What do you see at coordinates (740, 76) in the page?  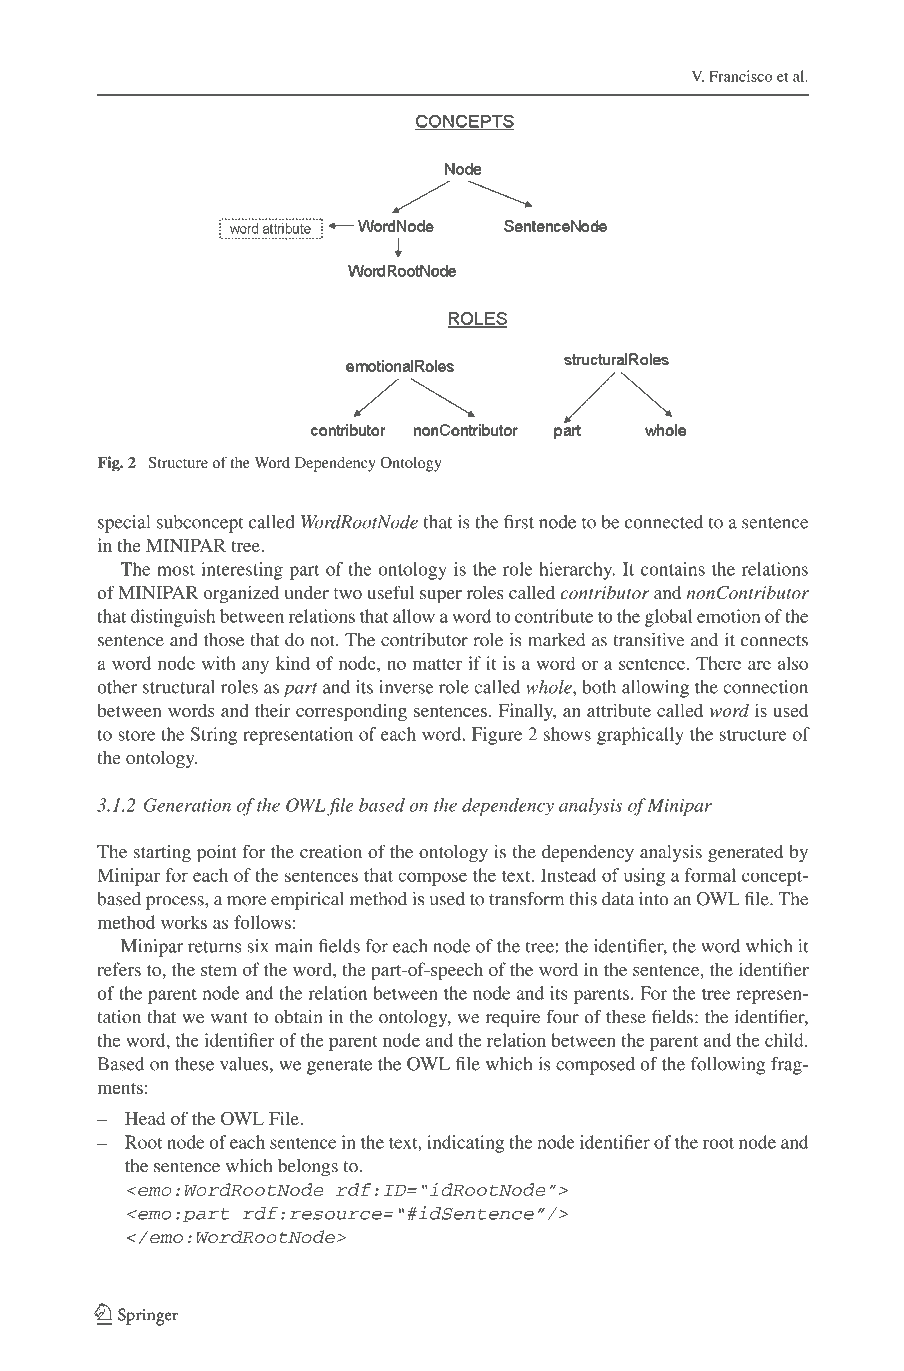 I see `Francisco` at bounding box center [740, 76].
